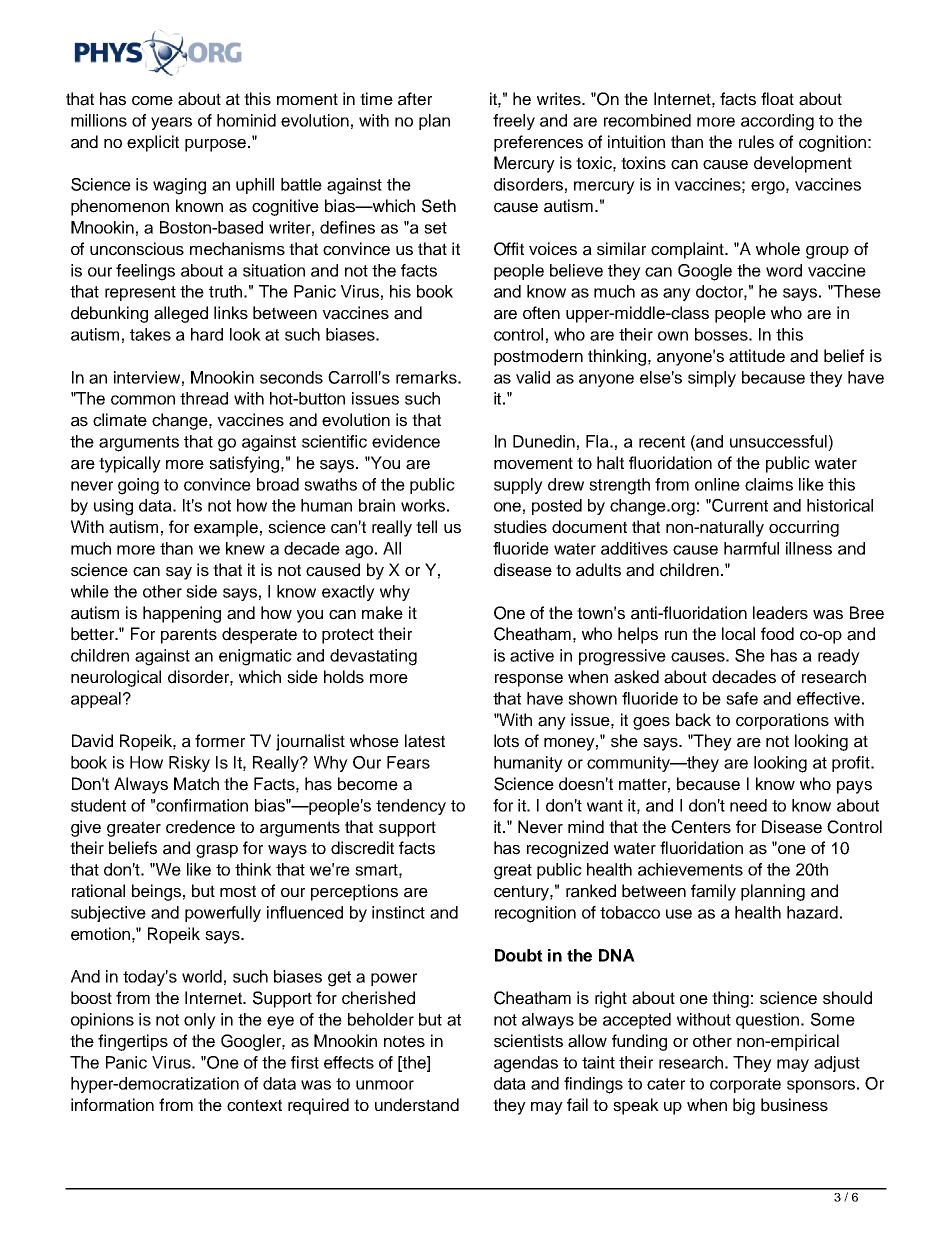 This screenshot has height=1233, width=952. I want to click on neurological, so click(116, 678).
